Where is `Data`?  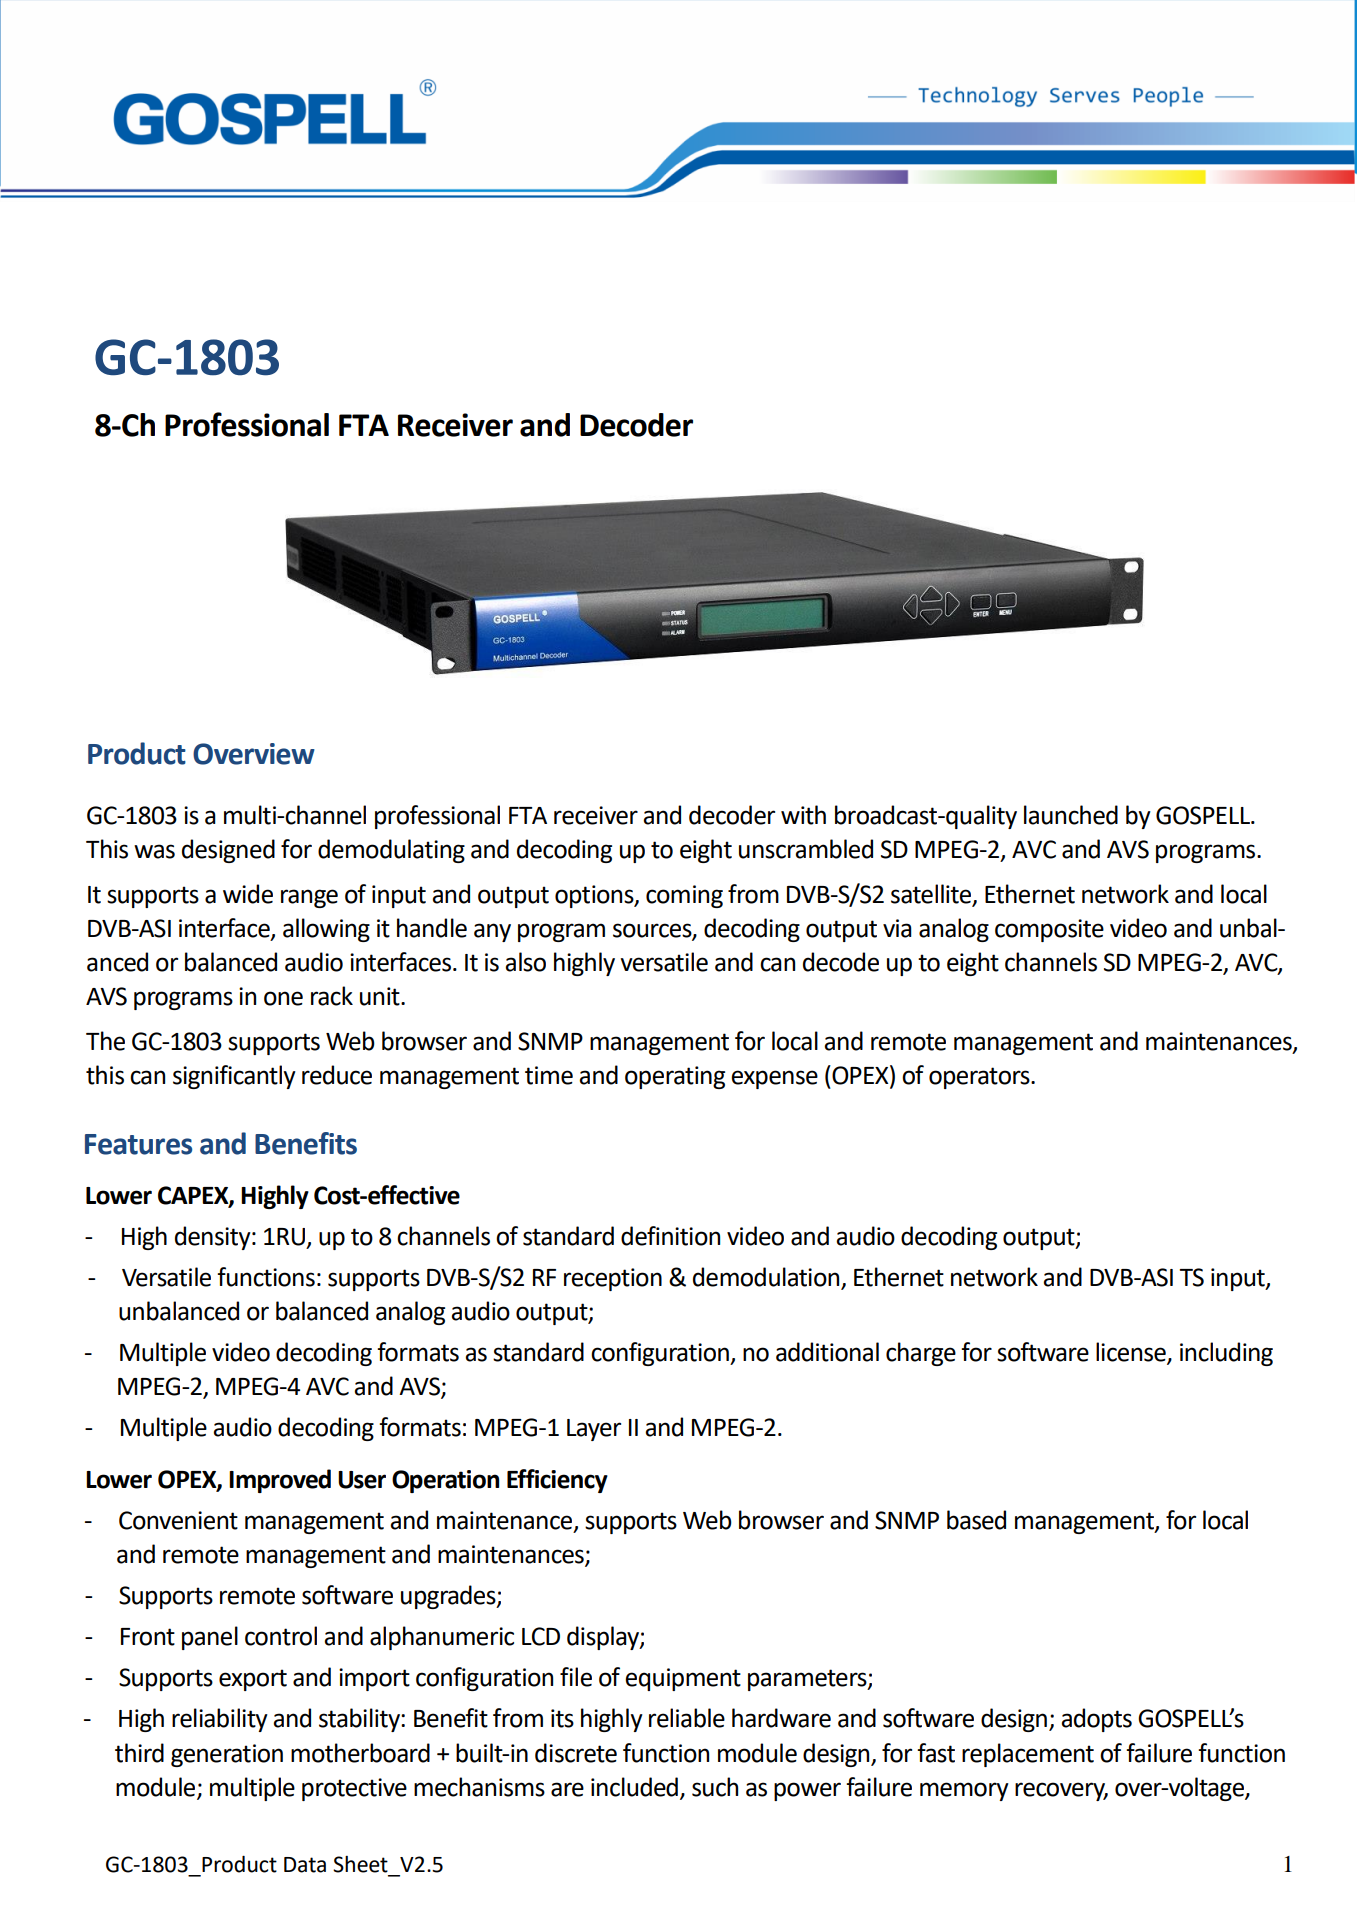 Data is located at coordinates (305, 1865).
